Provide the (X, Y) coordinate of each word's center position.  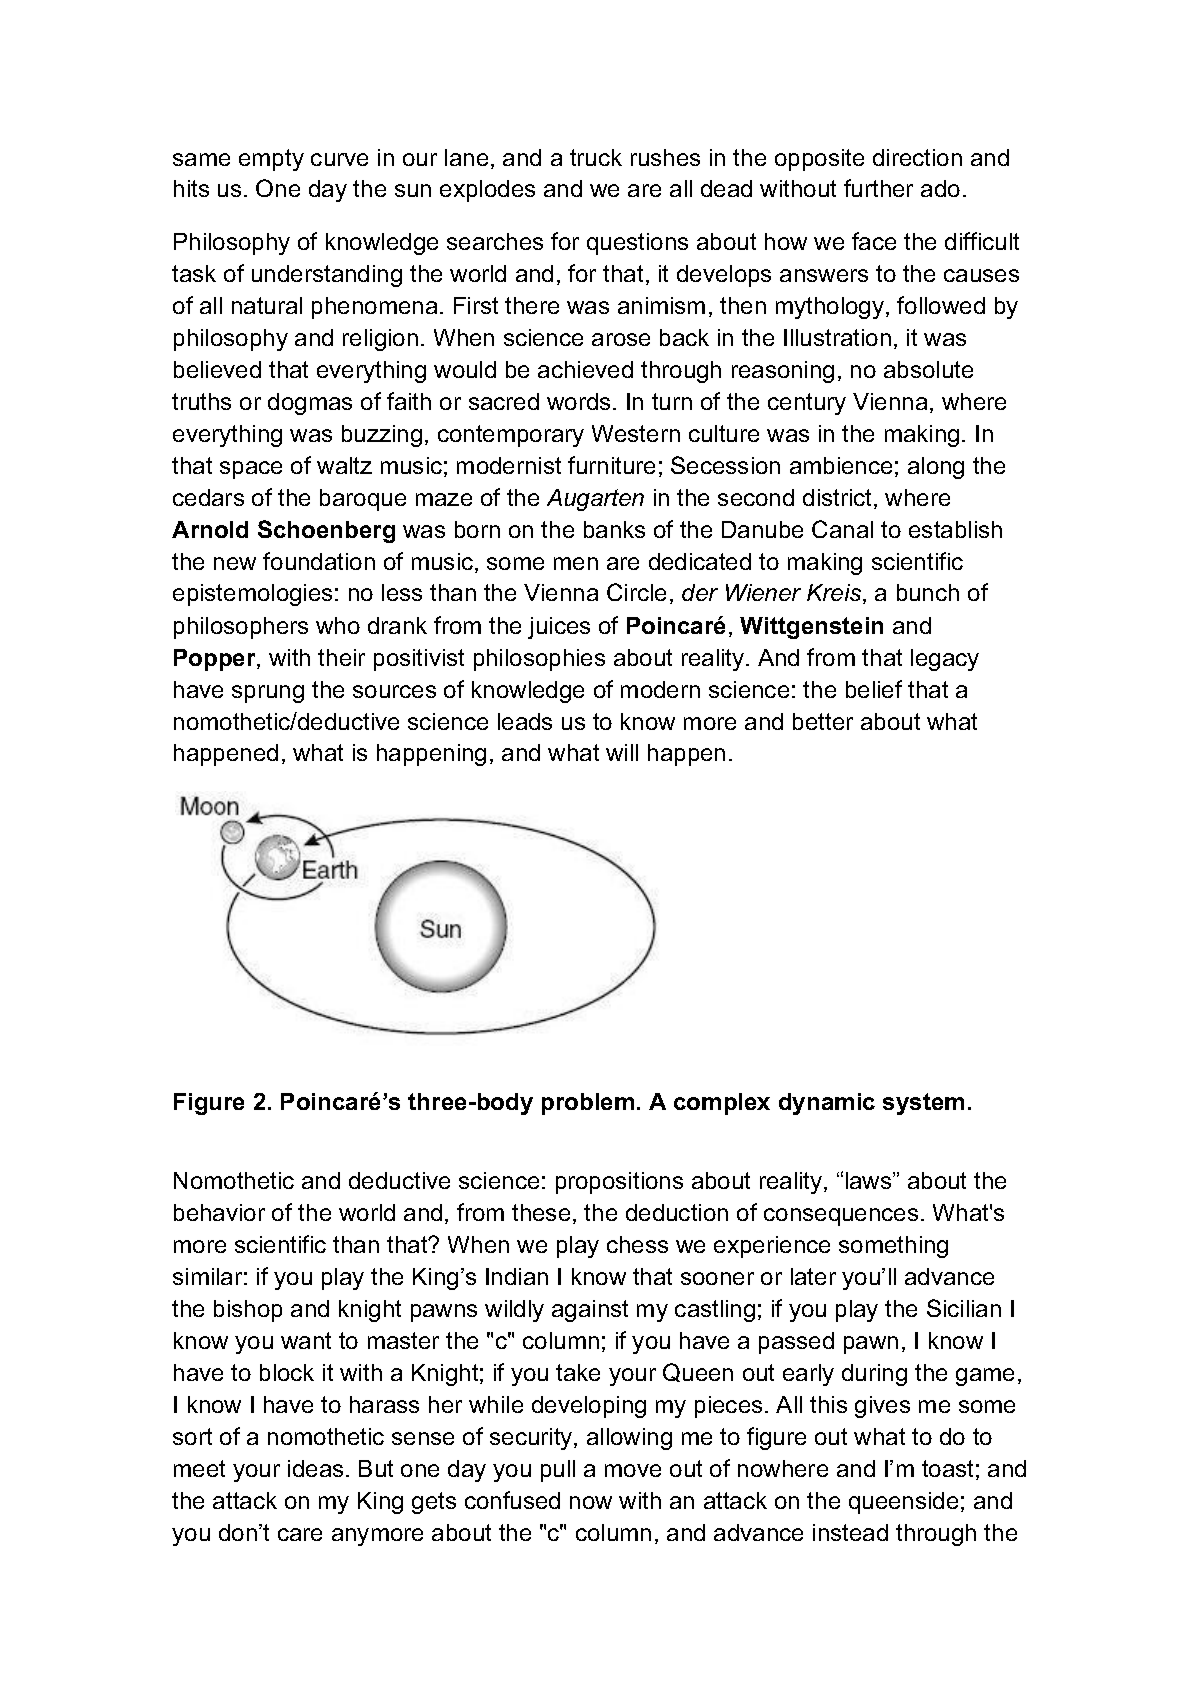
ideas (315, 1468)
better (823, 721)
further (878, 188)
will (622, 752)
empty (271, 160)
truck (596, 157)
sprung (268, 694)
